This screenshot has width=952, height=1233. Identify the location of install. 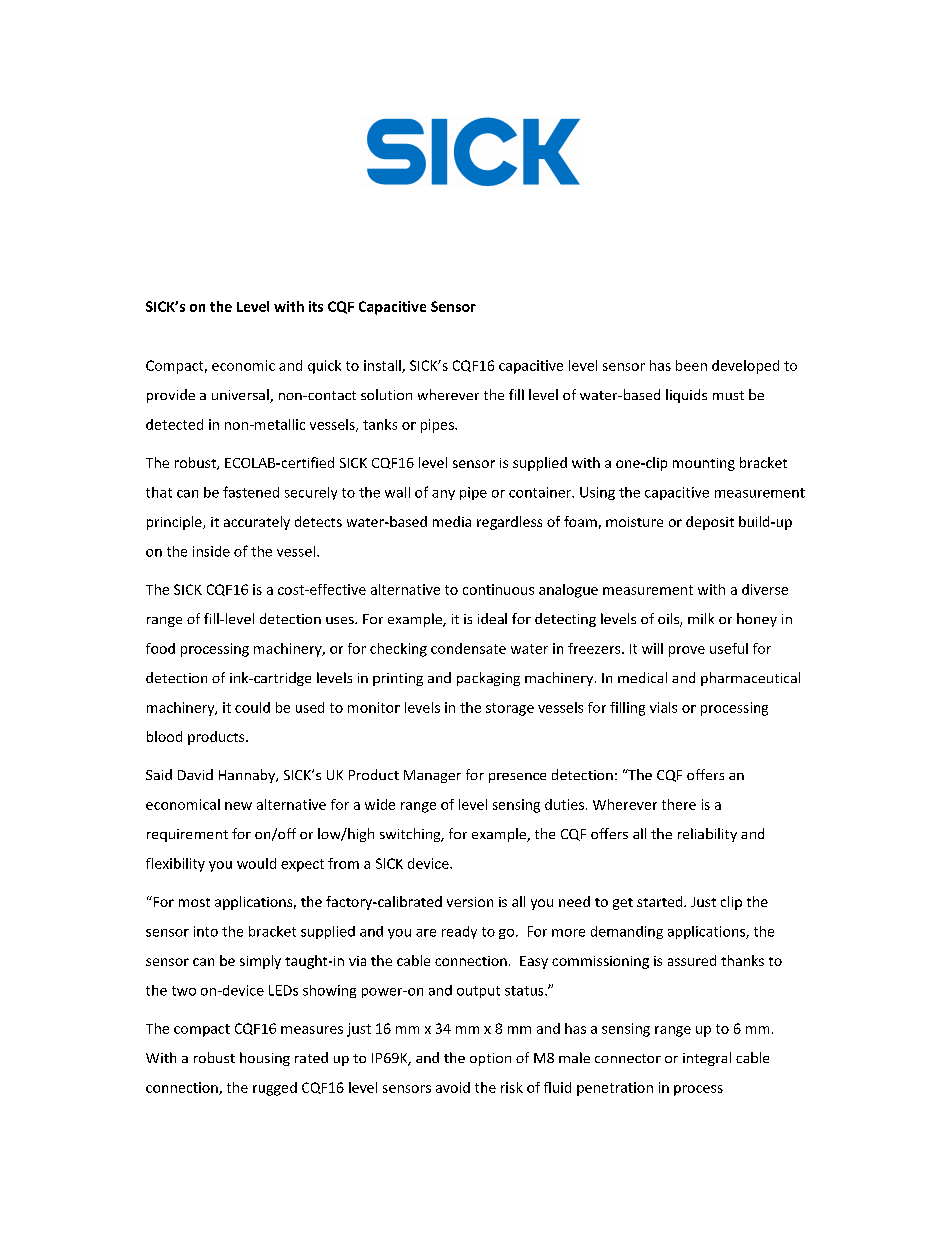
(383, 366).
